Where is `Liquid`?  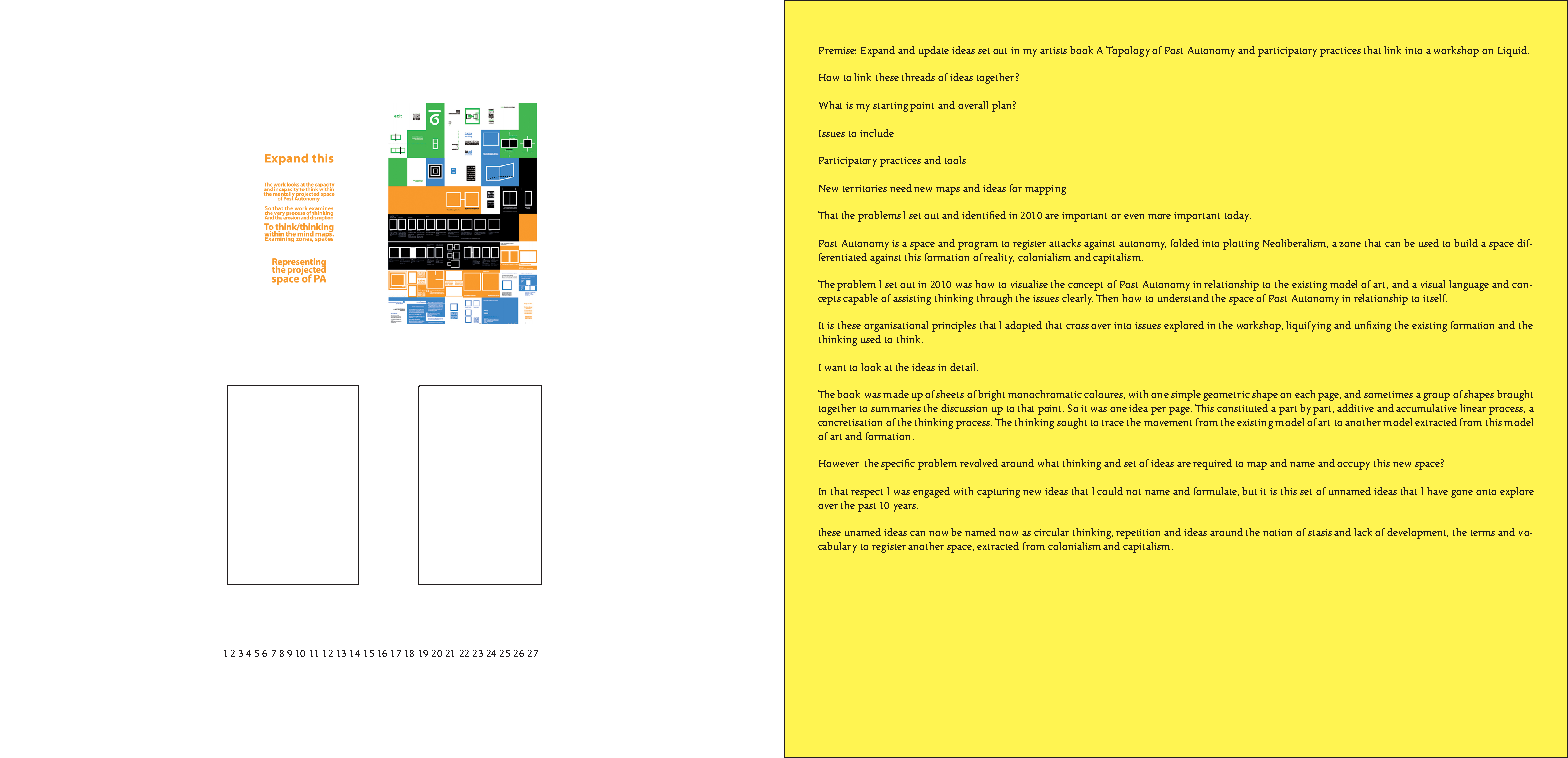 Liquid is located at coordinates (1513, 51).
